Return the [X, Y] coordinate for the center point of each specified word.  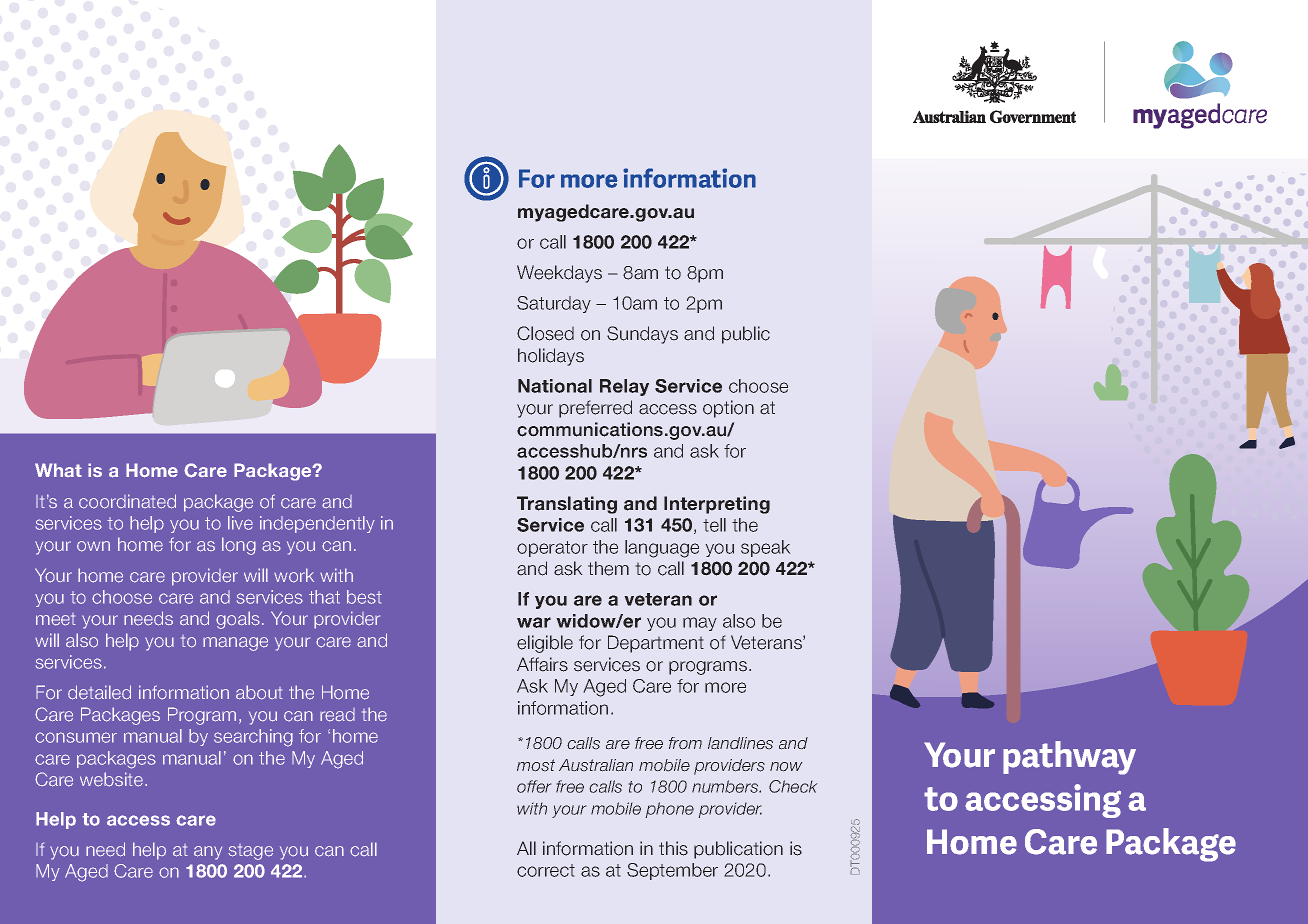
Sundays [642, 335]
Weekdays [559, 274]
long [239, 546]
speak [766, 548]
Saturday [554, 304]
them [608, 568]
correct [546, 870]
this [673, 848]
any [208, 853]
